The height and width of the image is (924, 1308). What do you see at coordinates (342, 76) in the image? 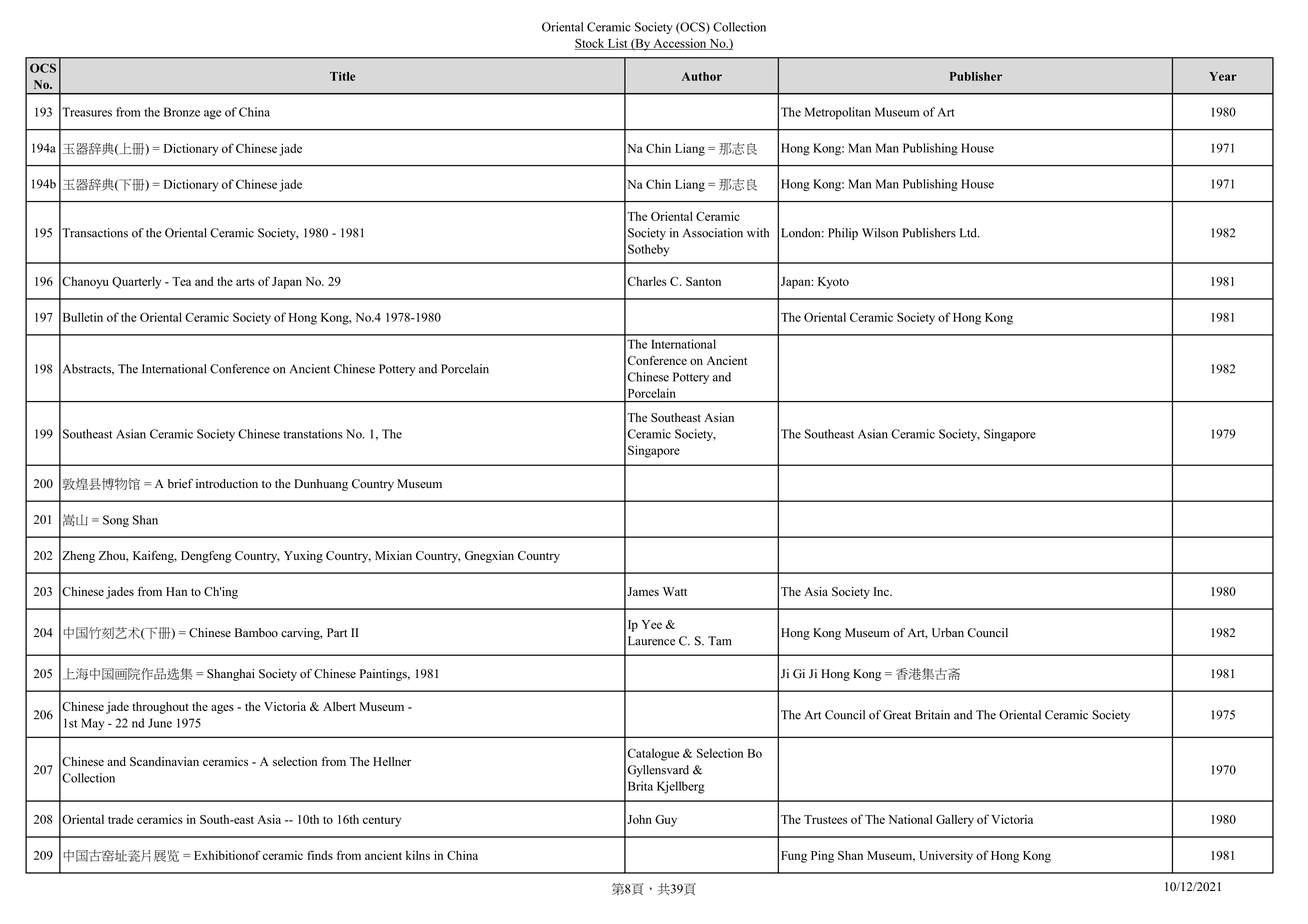
I see `Title` at bounding box center [342, 76].
